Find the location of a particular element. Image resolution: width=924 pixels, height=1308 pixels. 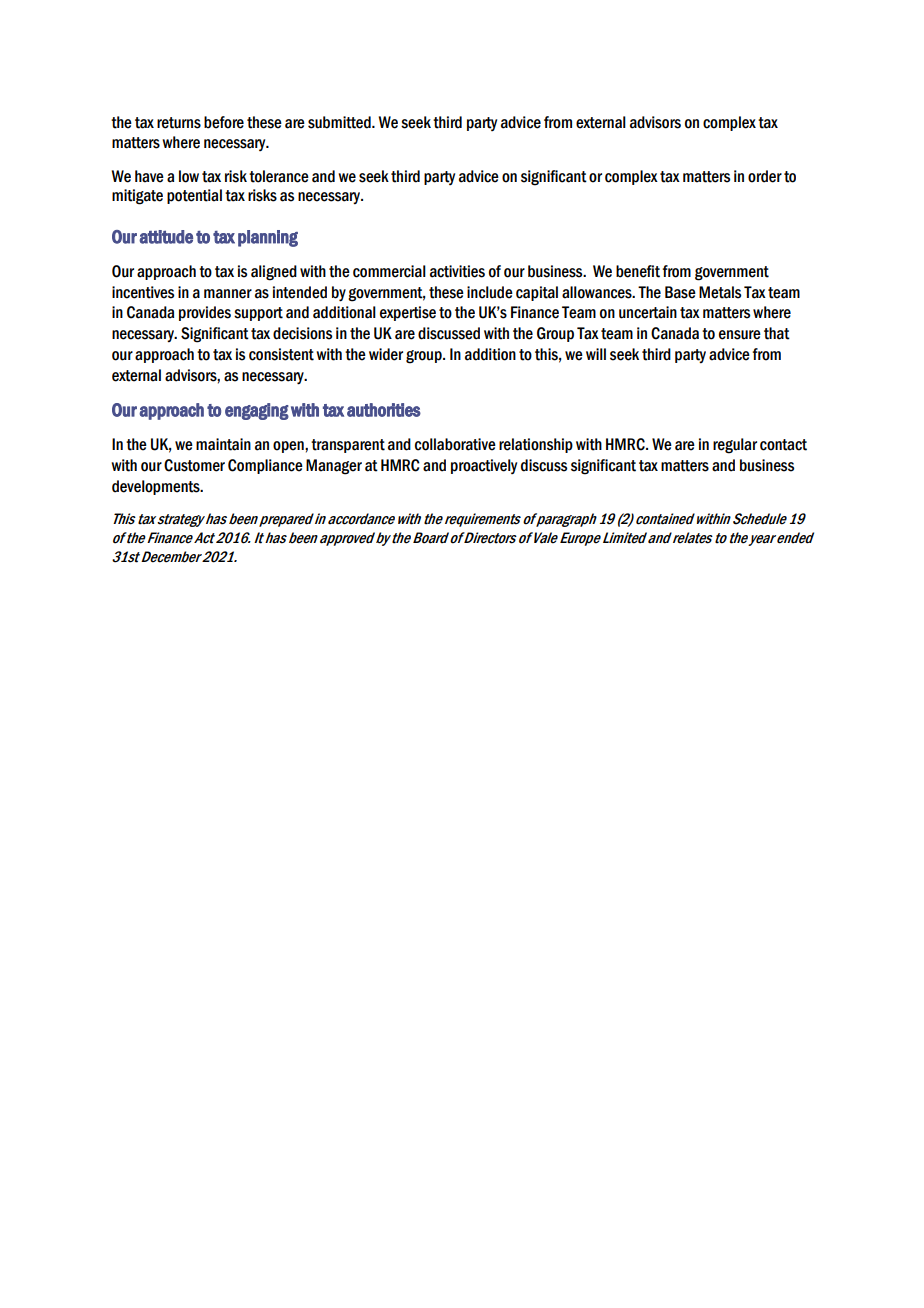

attitude is located at coordinates (166, 237).
